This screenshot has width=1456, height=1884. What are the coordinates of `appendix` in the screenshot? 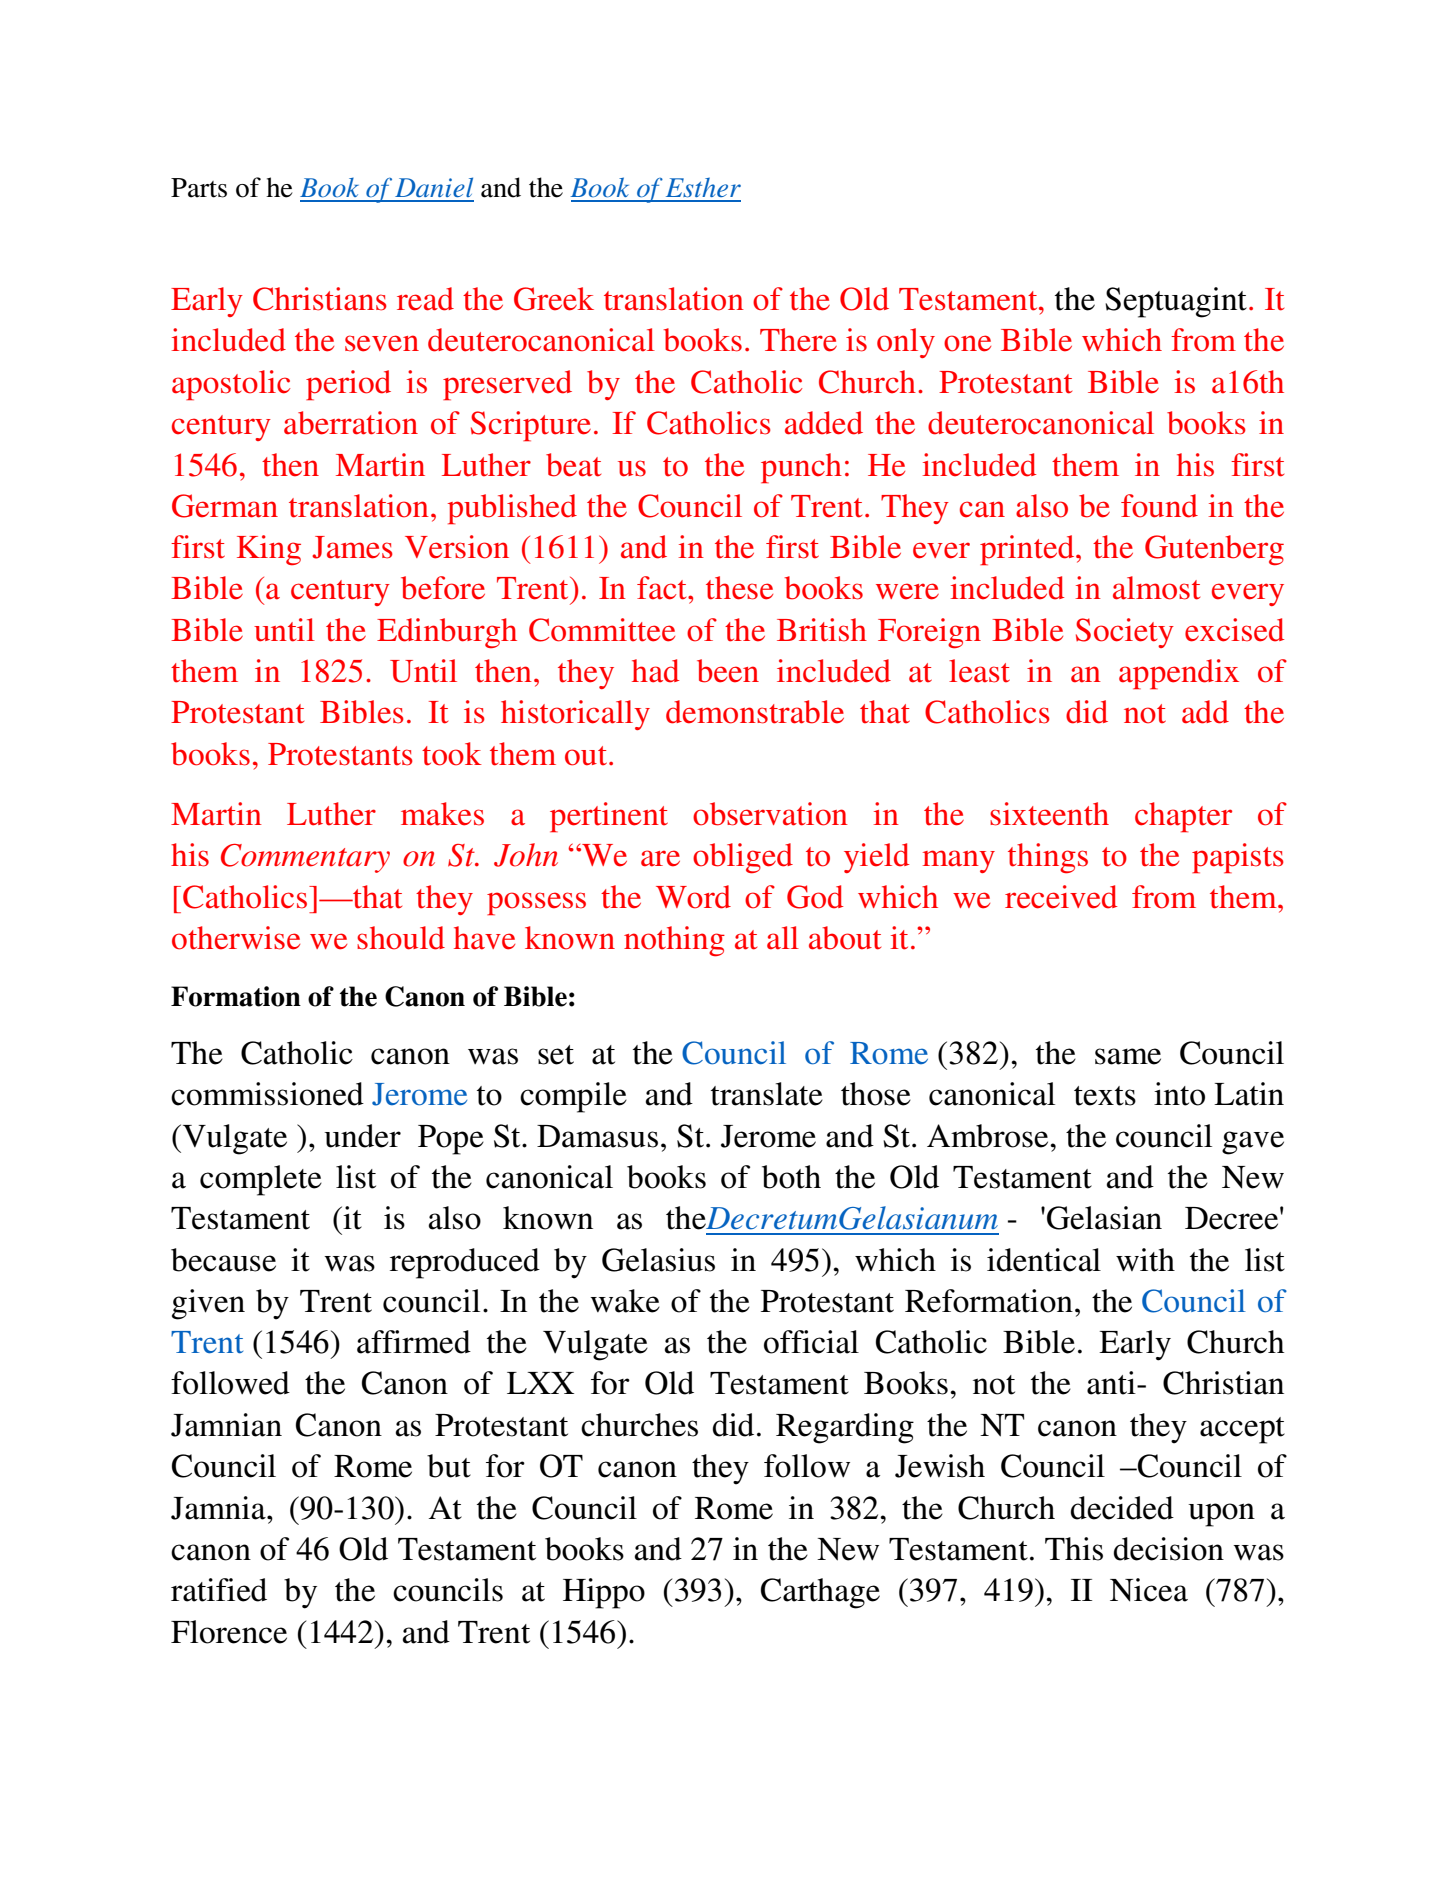 It's located at (1179, 674).
